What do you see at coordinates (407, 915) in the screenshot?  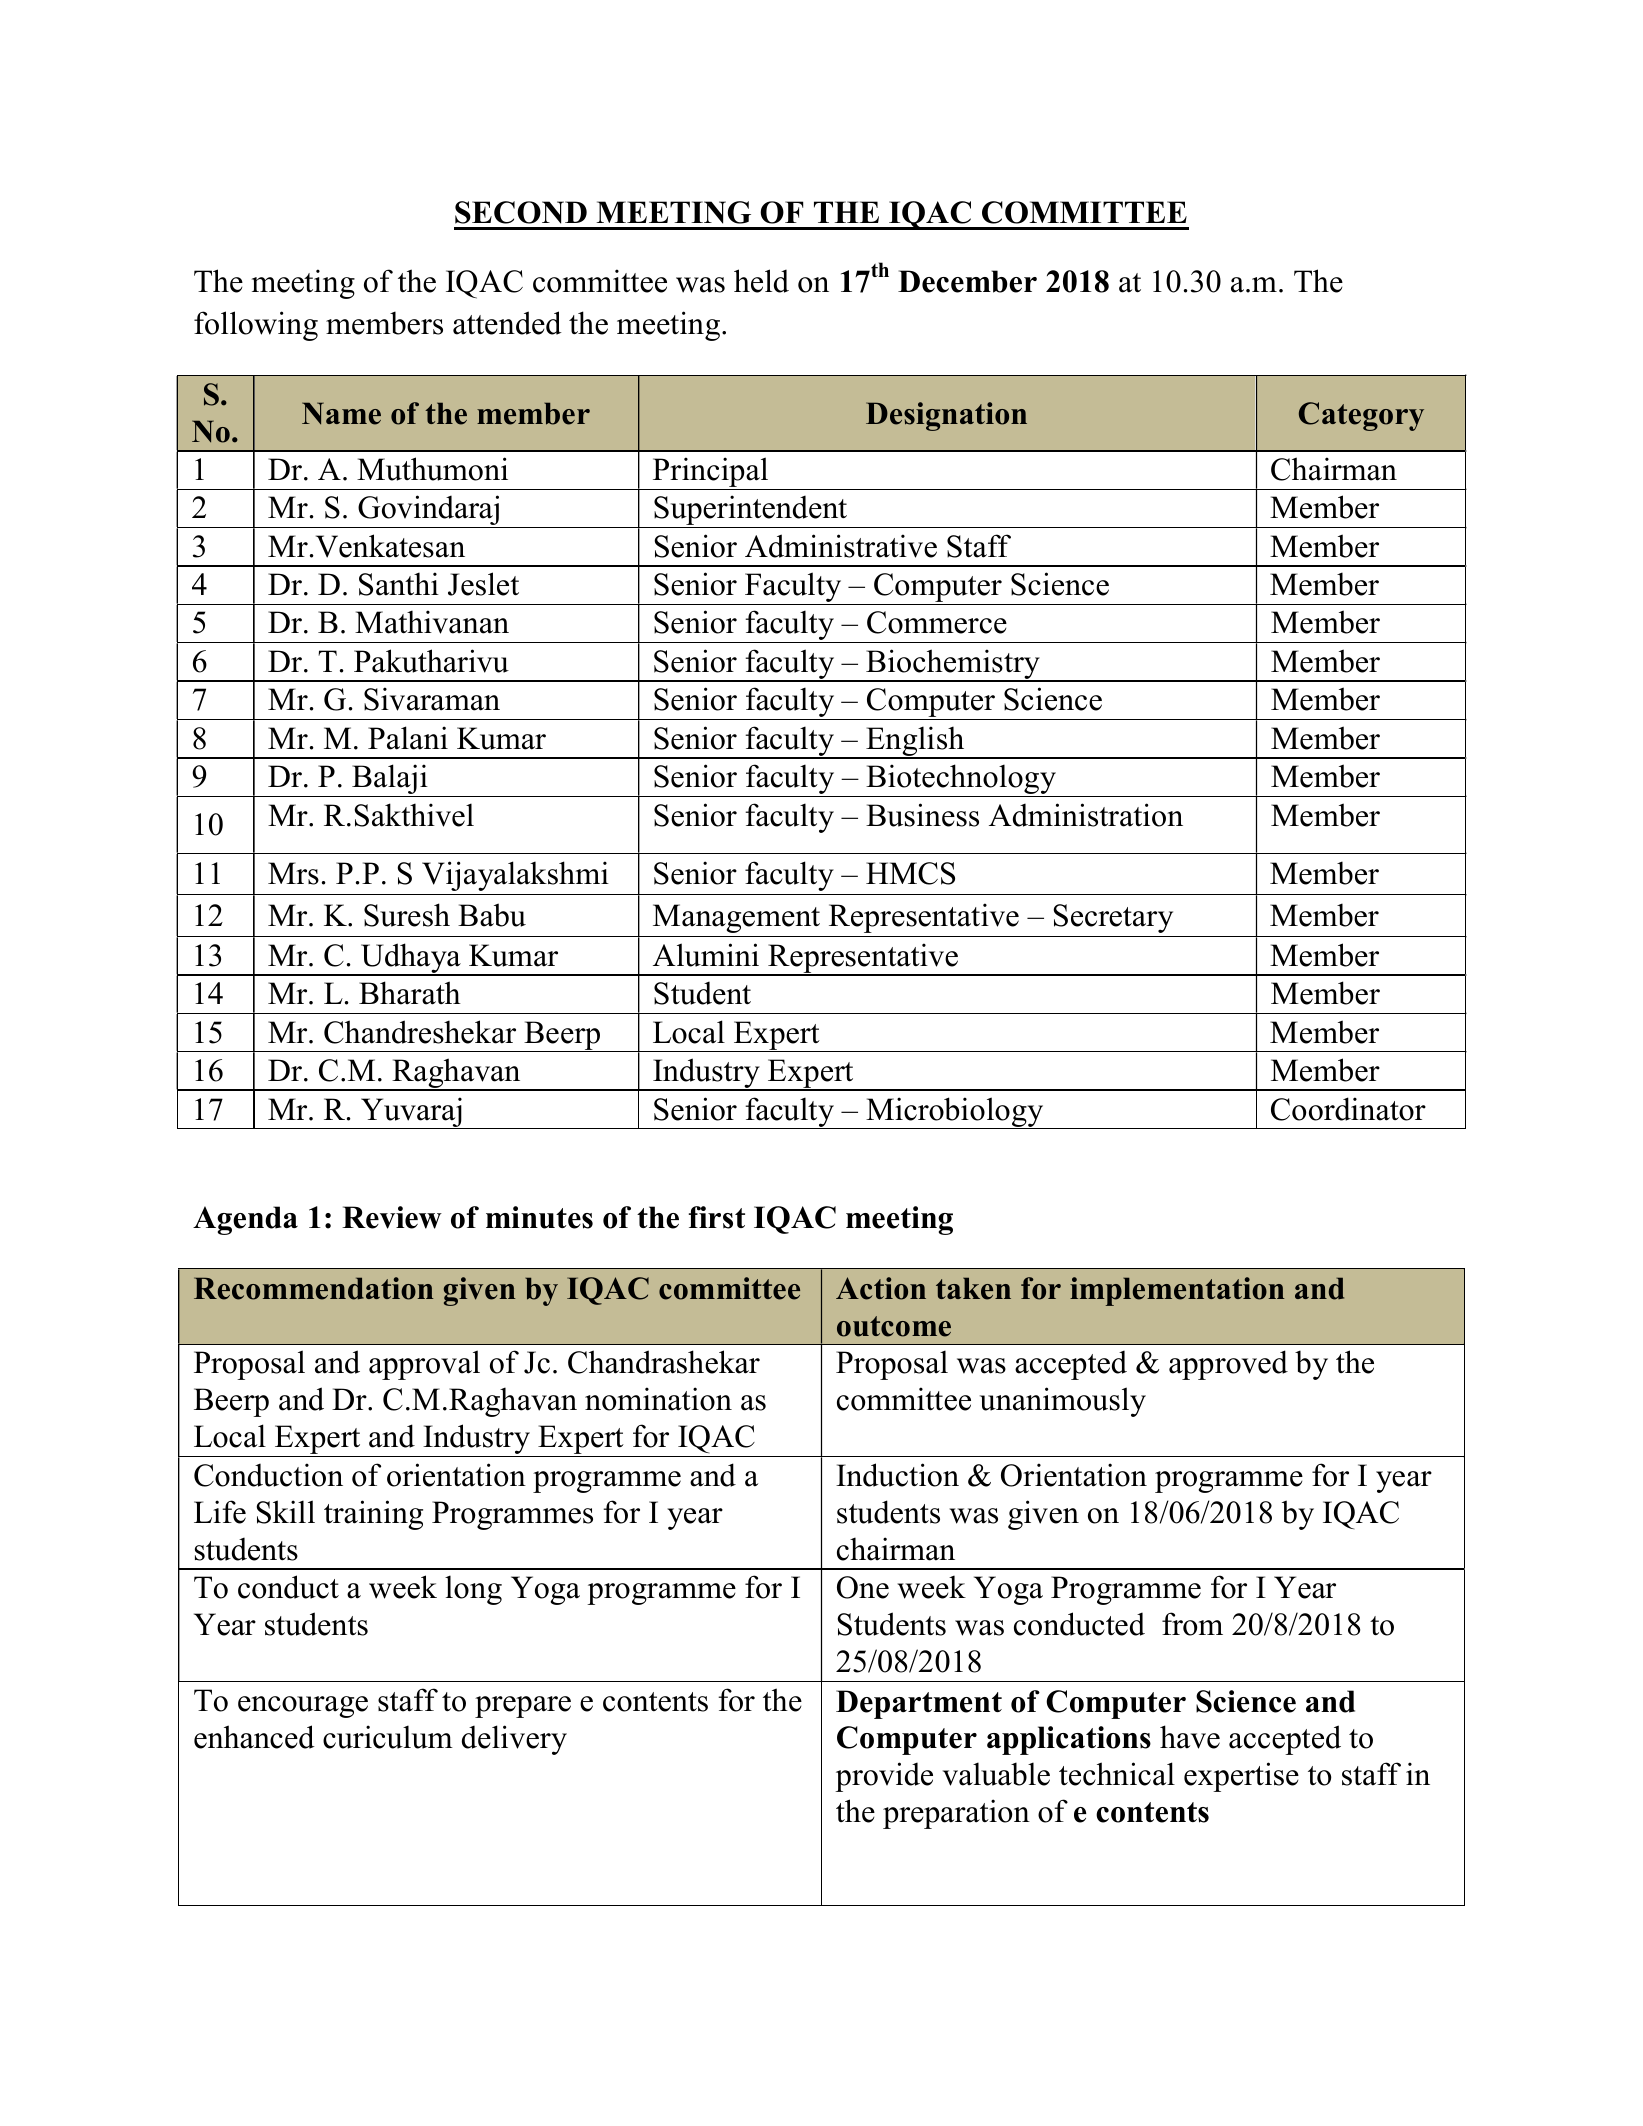 I see `Suresh` at bounding box center [407, 915].
